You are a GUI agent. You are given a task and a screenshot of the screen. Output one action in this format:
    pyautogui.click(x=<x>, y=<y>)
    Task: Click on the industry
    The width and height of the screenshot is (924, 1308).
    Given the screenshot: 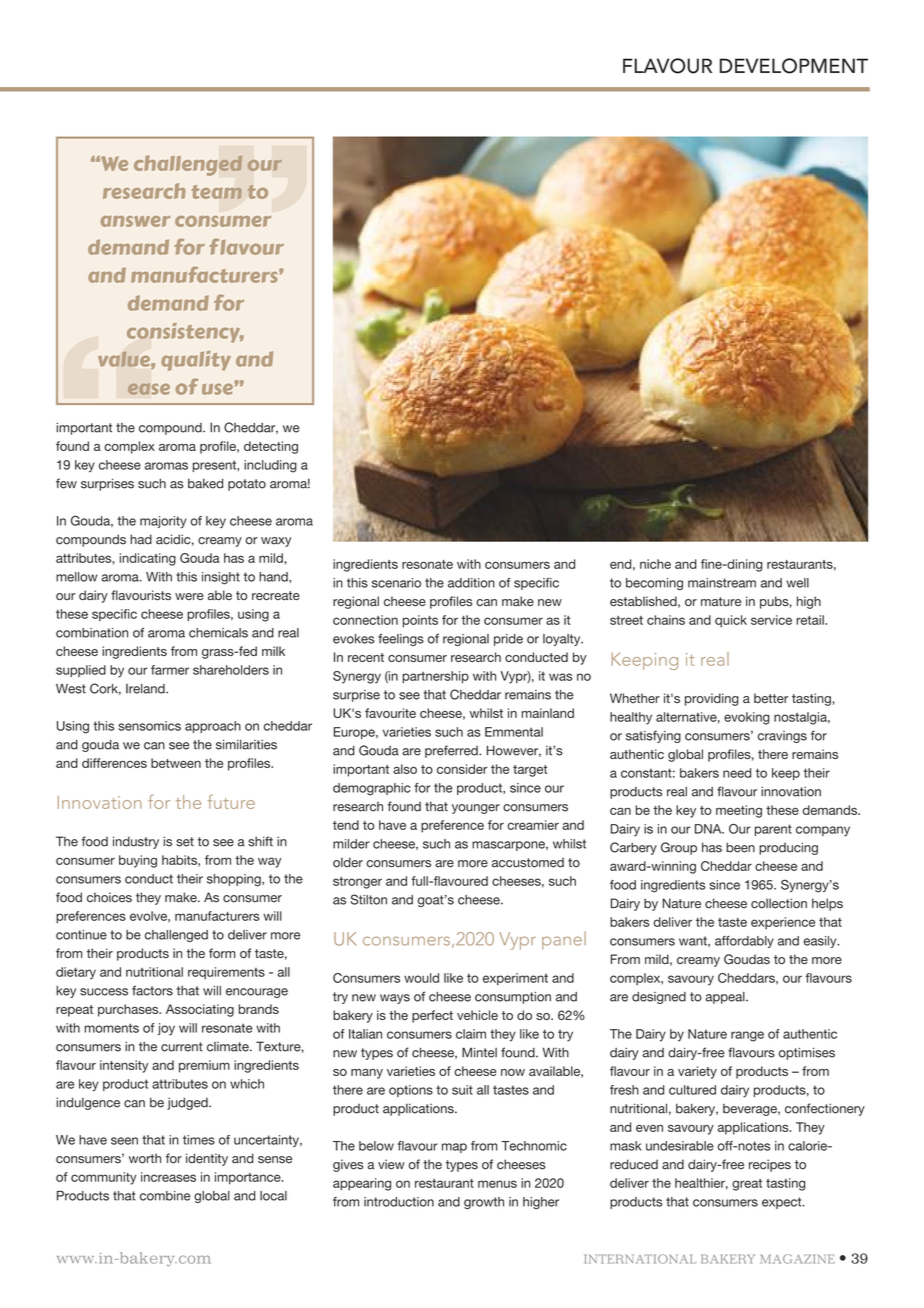 What is the action you would take?
    pyautogui.click(x=136, y=842)
